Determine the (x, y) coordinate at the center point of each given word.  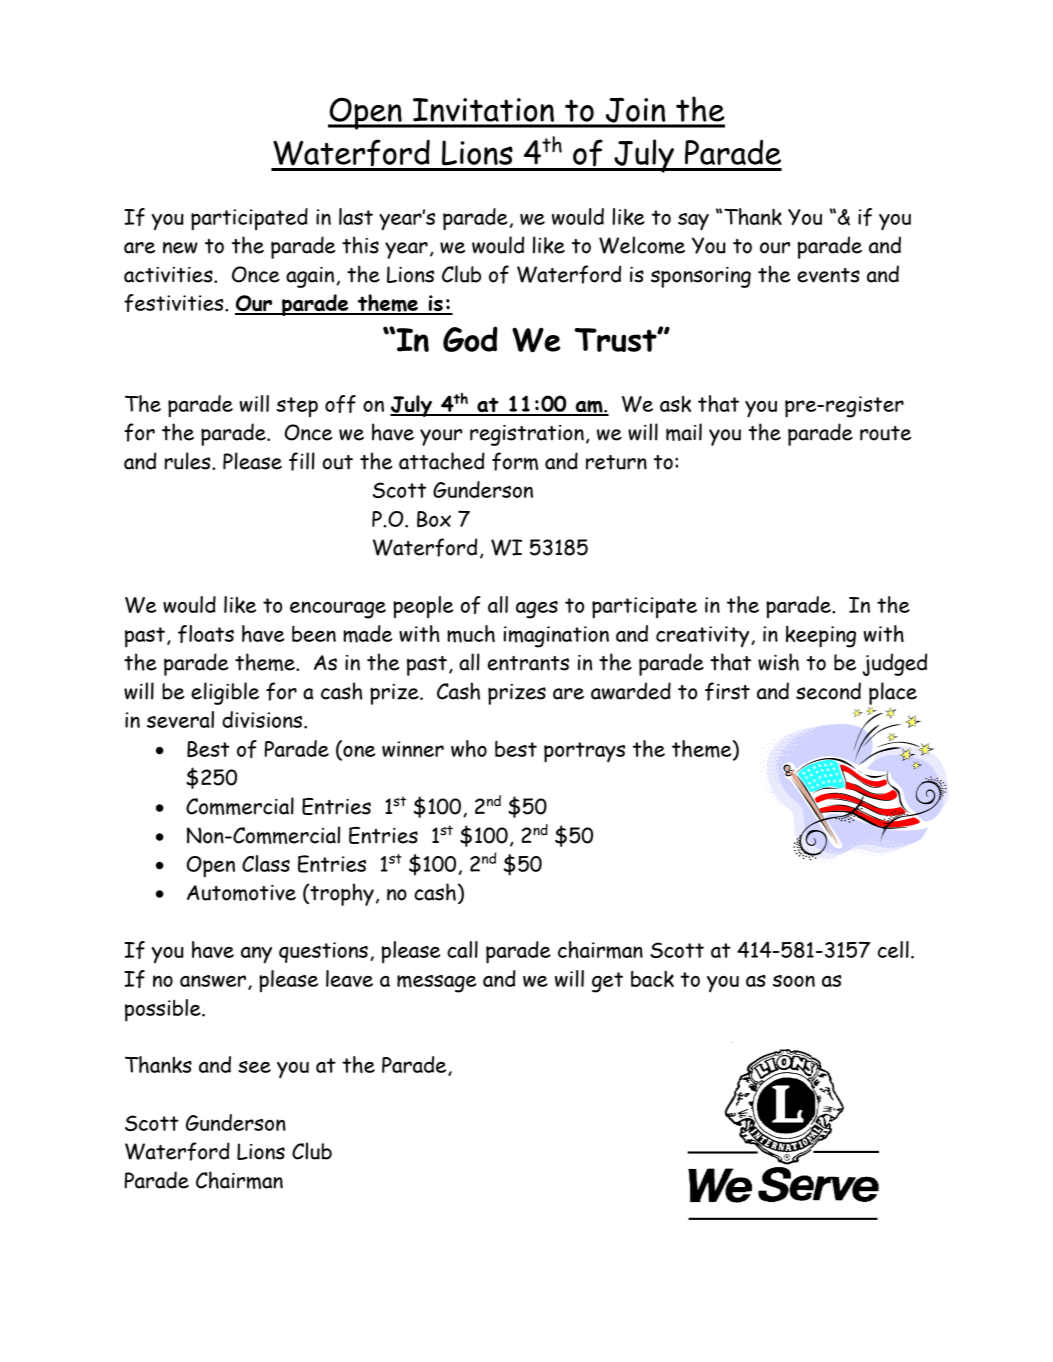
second (828, 691)
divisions (263, 719)
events (828, 275)
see (254, 1067)
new (180, 248)
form (515, 461)
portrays (584, 752)
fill (302, 461)
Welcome (642, 245)
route (885, 433)
